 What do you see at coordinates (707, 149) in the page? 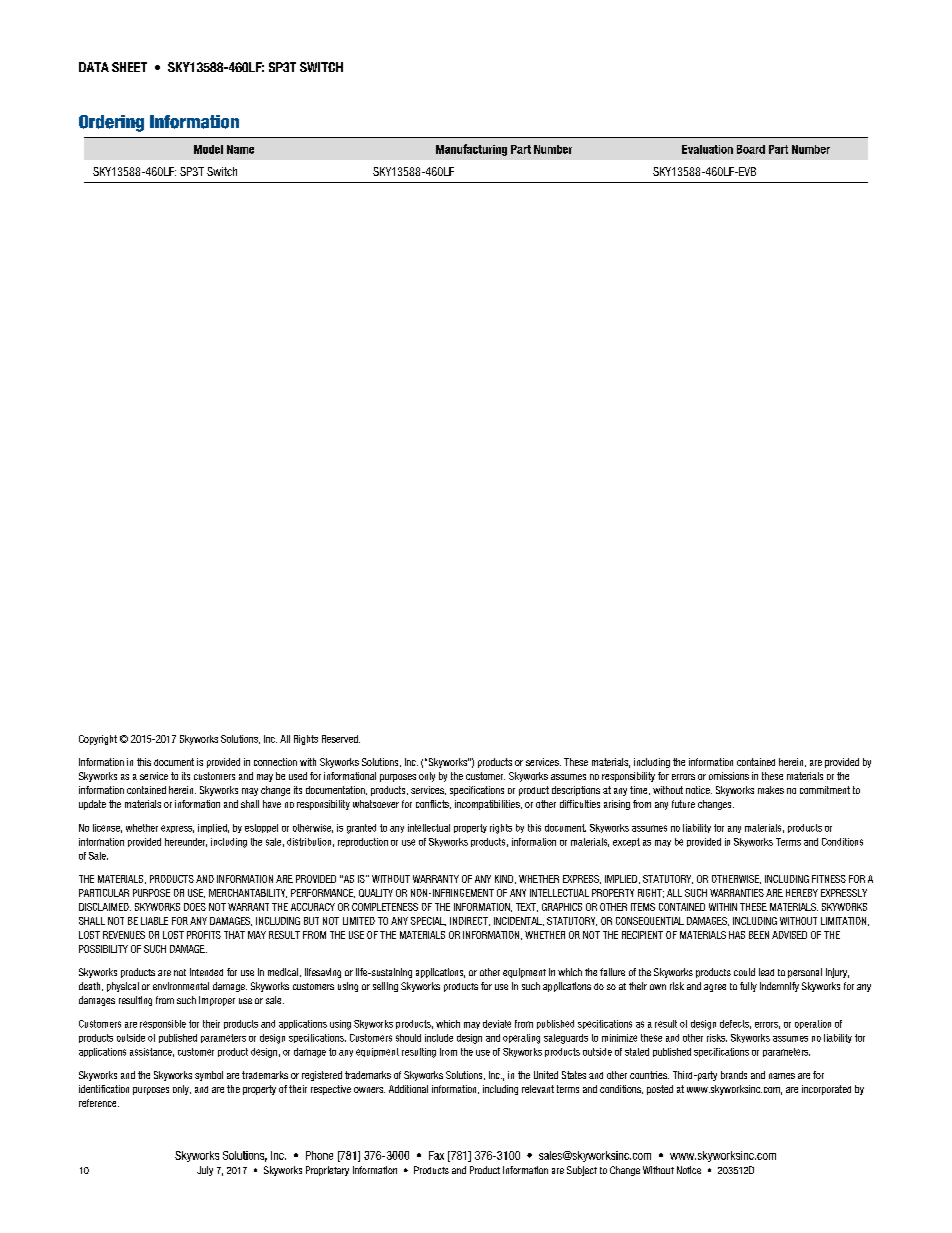
I see `Evaluation` at bounding box center [707, 149].
